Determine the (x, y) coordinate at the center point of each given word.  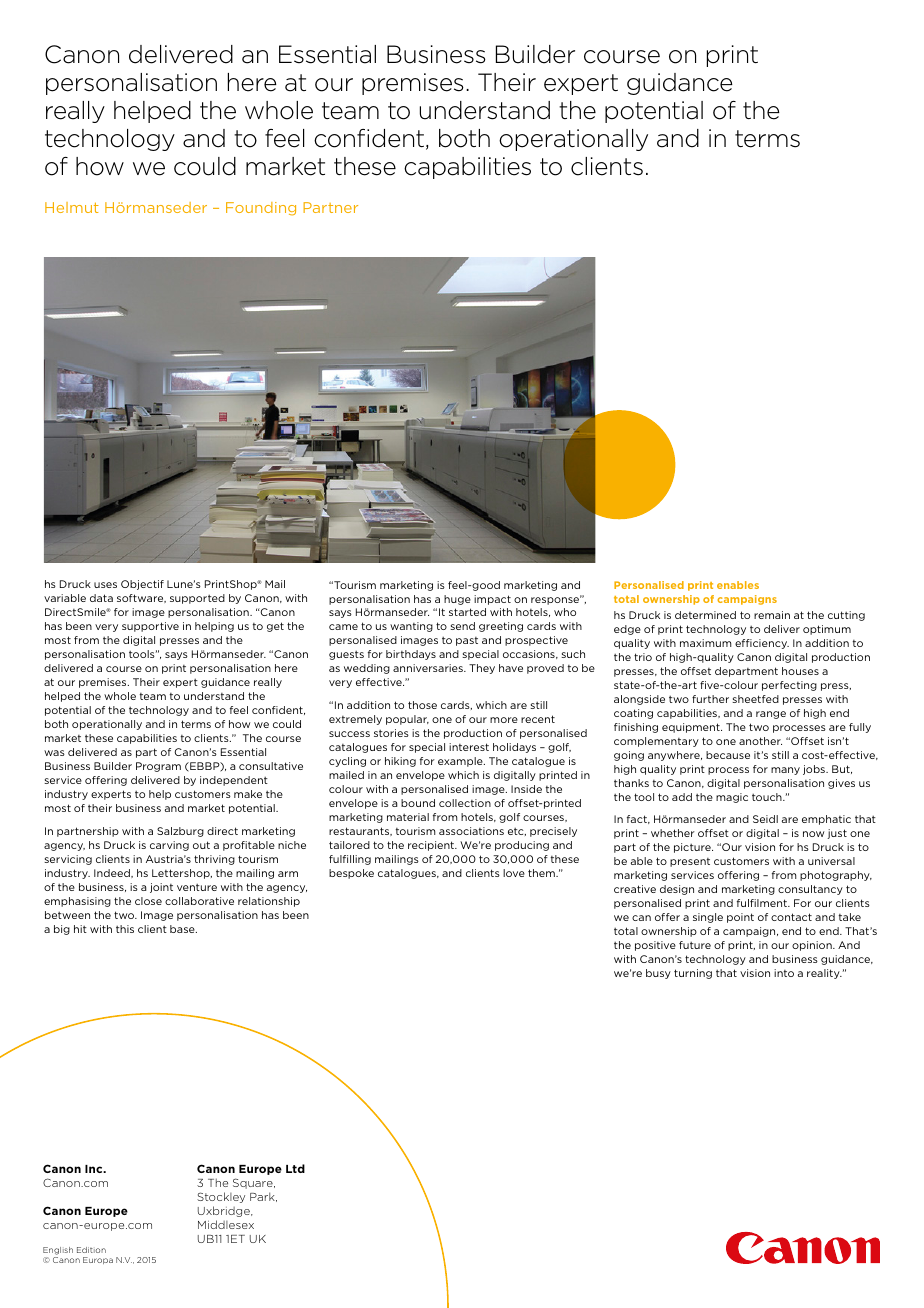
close (148, 901)
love (514, 873)
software (141, 598)
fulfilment (763, 903)
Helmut (72, 207)
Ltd (295, 1168)
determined (705, 615)
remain (772, 615)
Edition (91, 1250)
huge (457, 600)
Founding (261, 209)
